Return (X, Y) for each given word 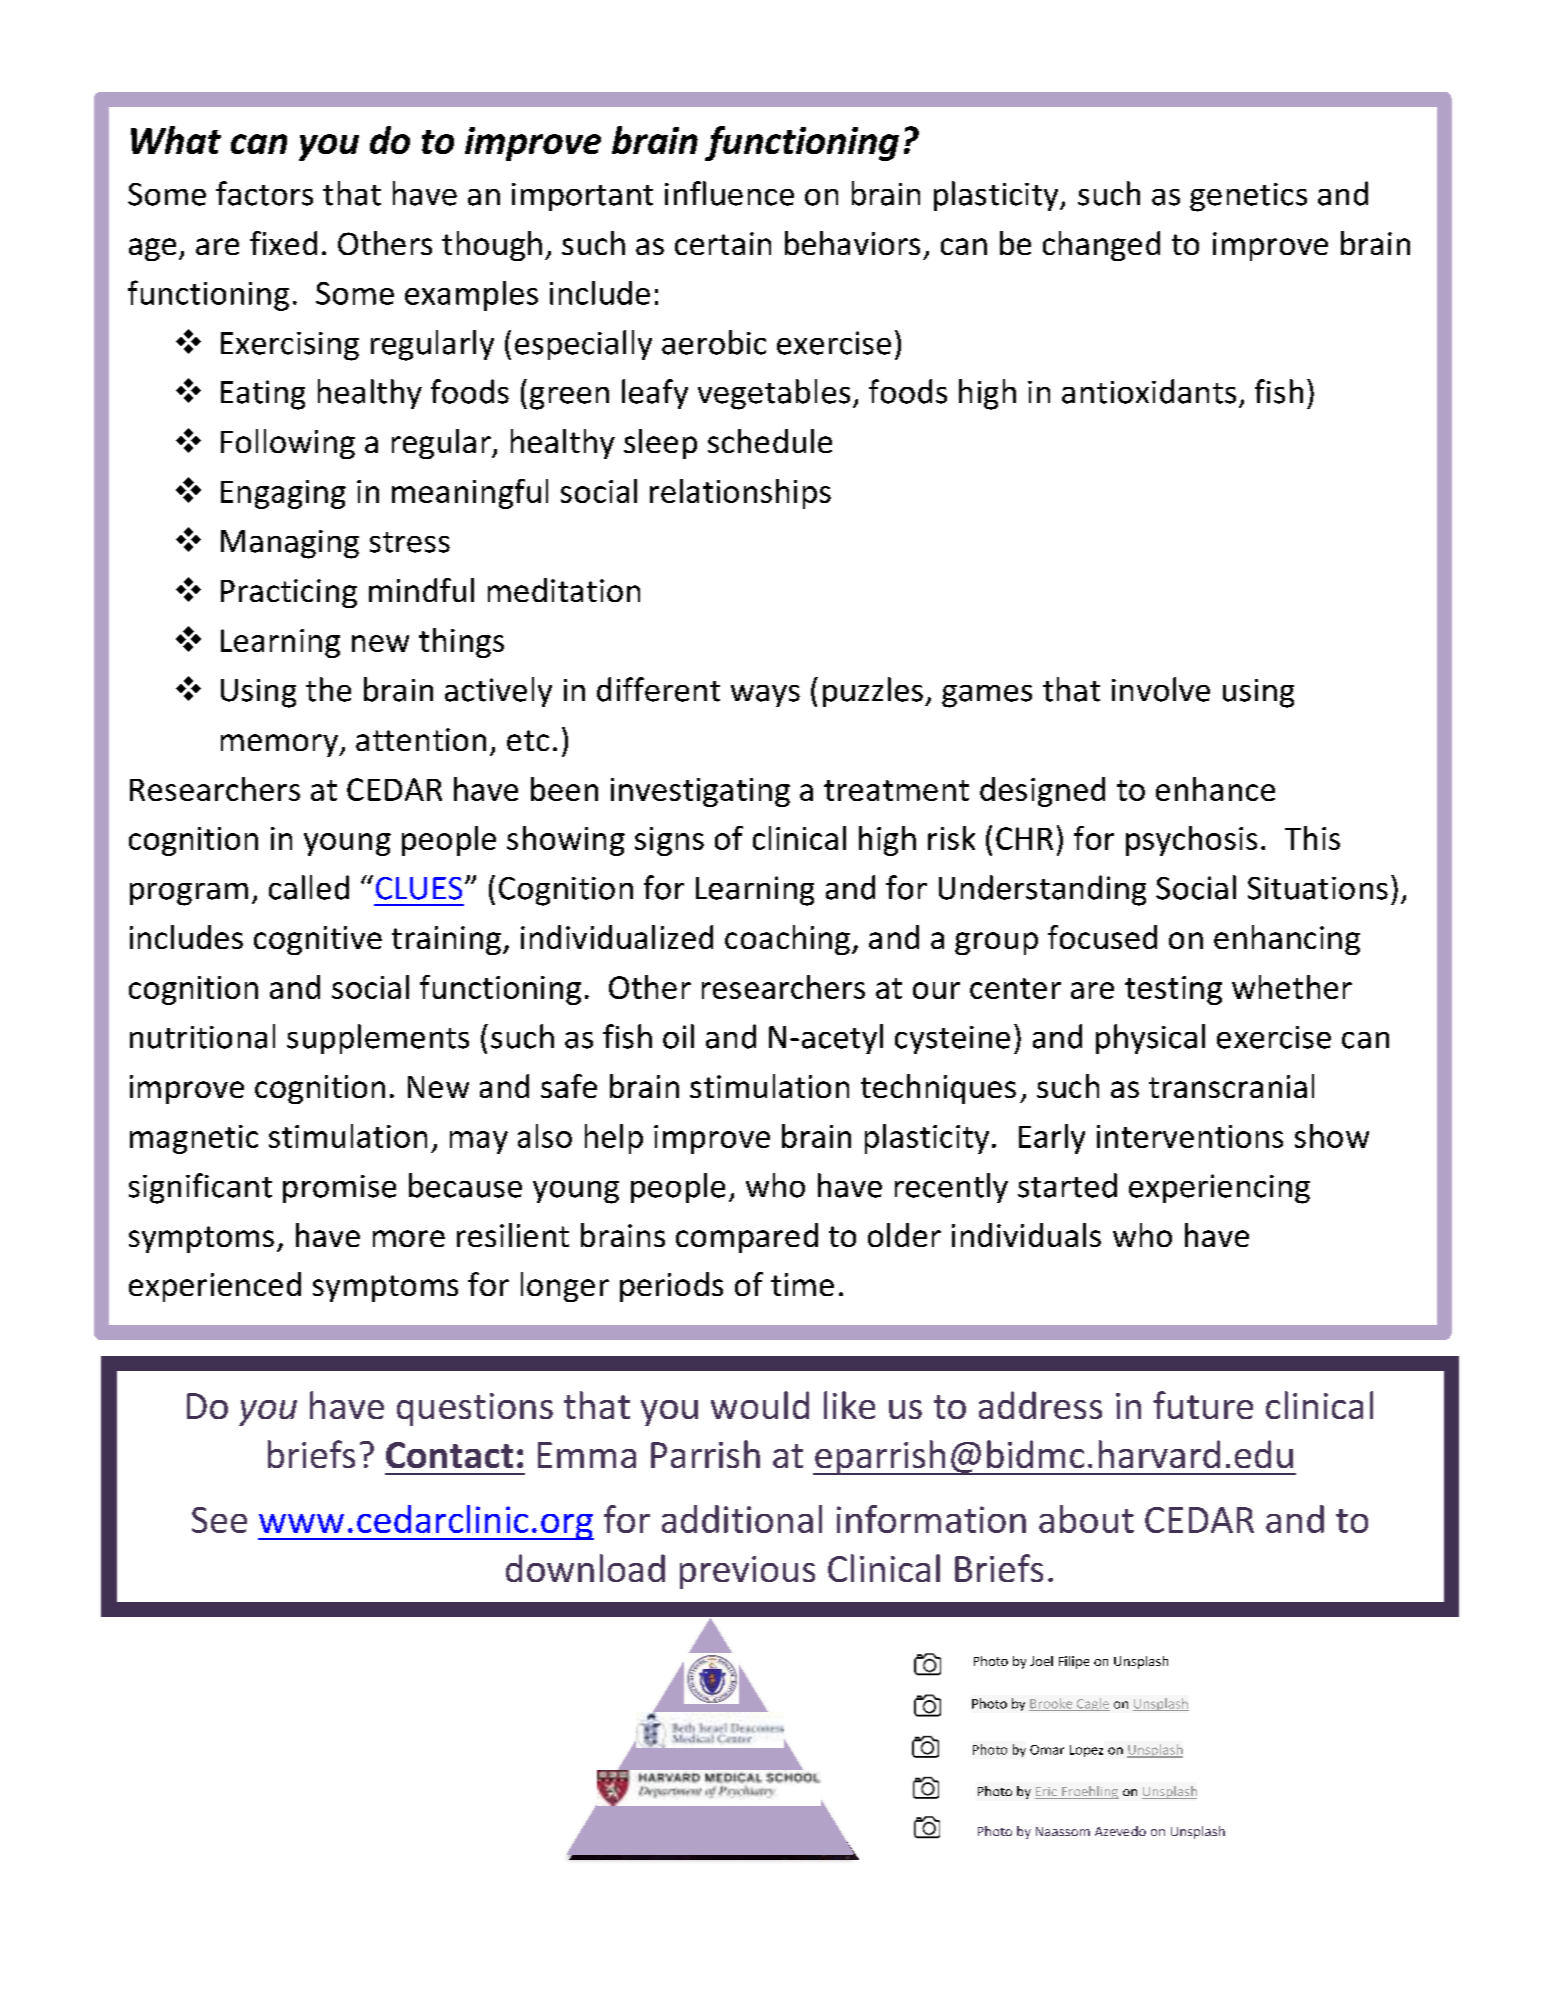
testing (1173, 990)
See (219, 1520)
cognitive (318, 940)
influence (729, 193)
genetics (1248, 197)
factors (264, 193)
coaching (787, 940)
